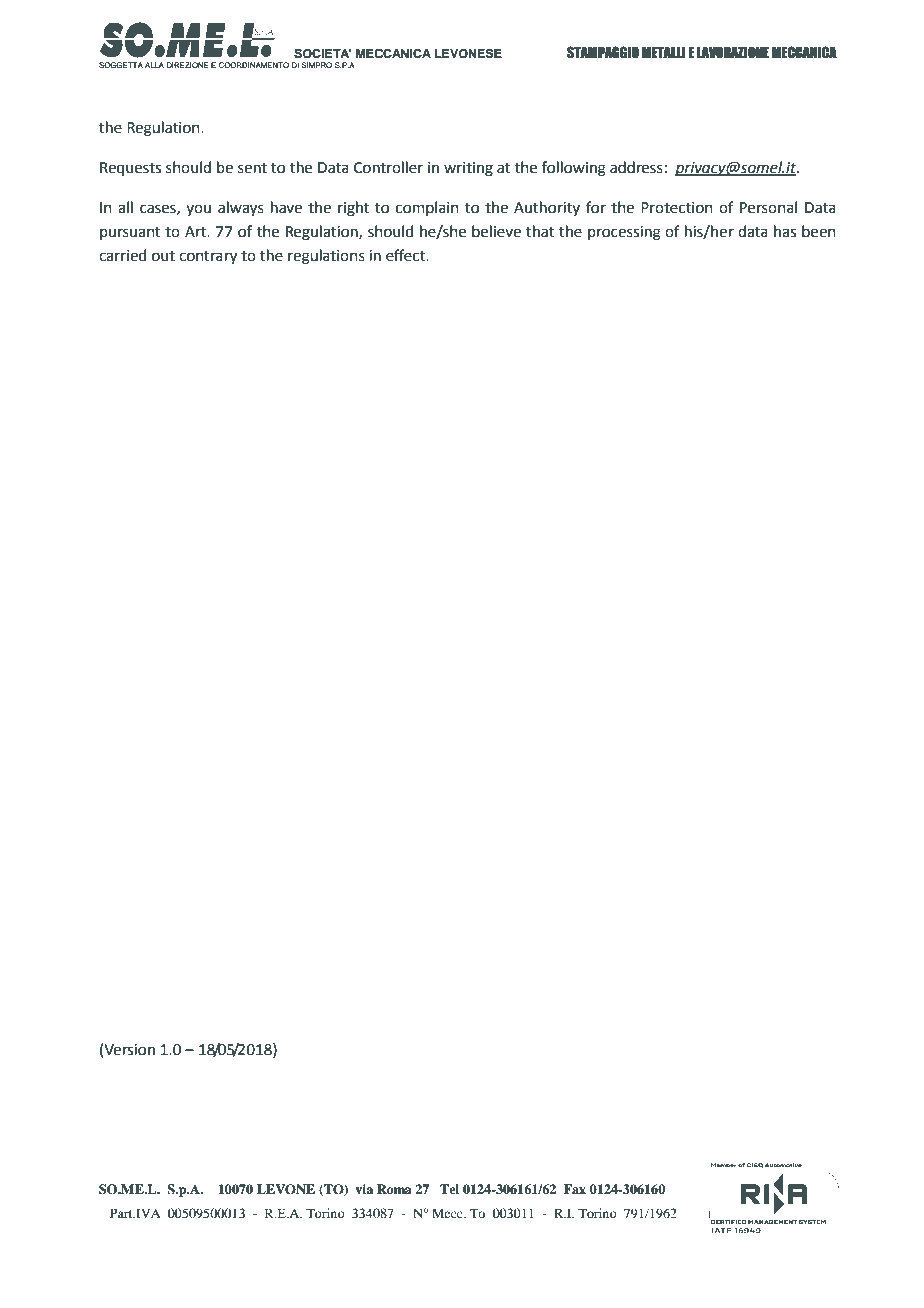  Describe the element at coordinates (394, 1189) in the document. I see `Roma` at that location.
